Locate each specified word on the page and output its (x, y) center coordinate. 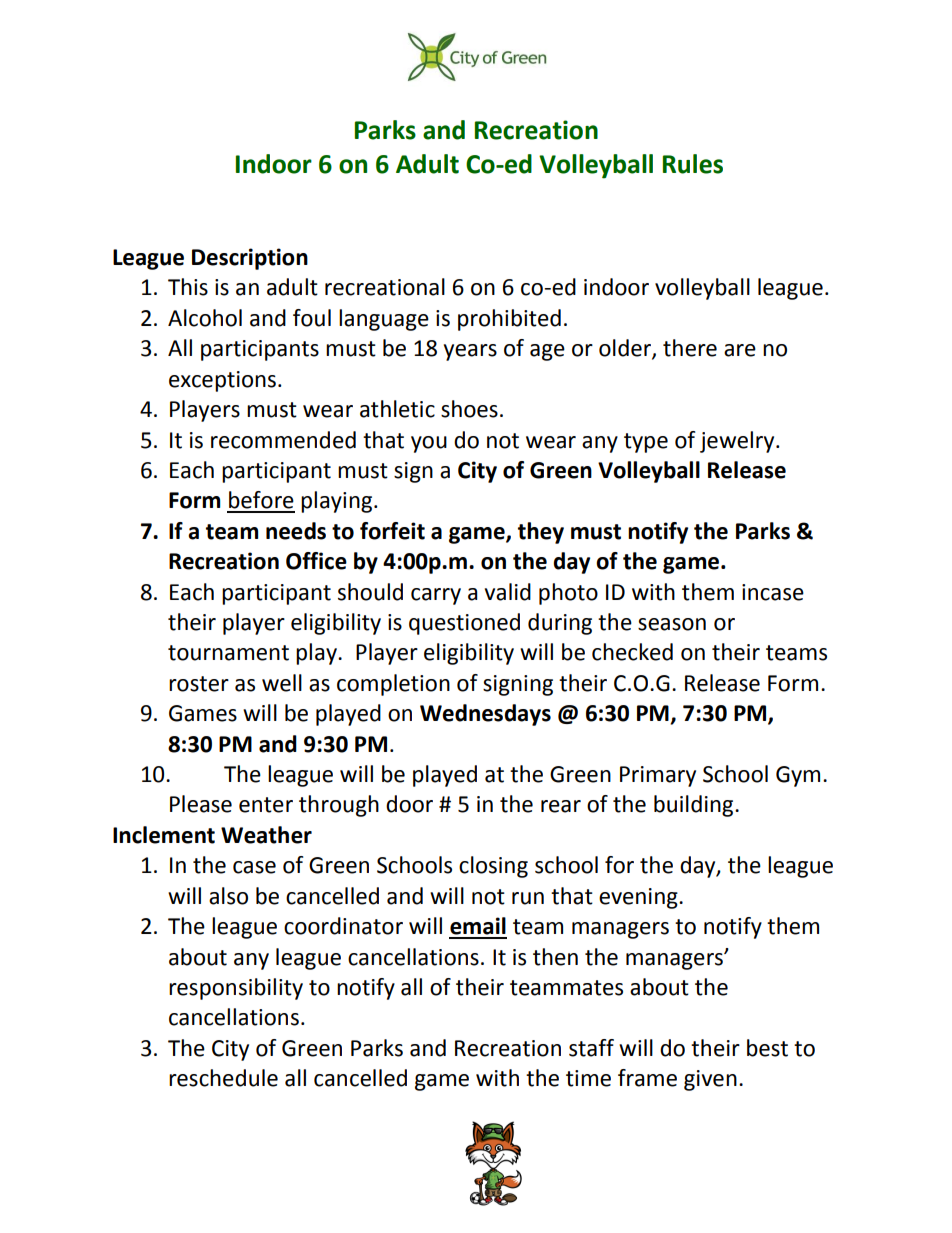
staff (591, 1048)
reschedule (223, 1078)
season (672, 624)
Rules (693, 164)
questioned (464, 624)
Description (250, 259)
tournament (228, 653)
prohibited (509, 320)
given (710, 1080)
